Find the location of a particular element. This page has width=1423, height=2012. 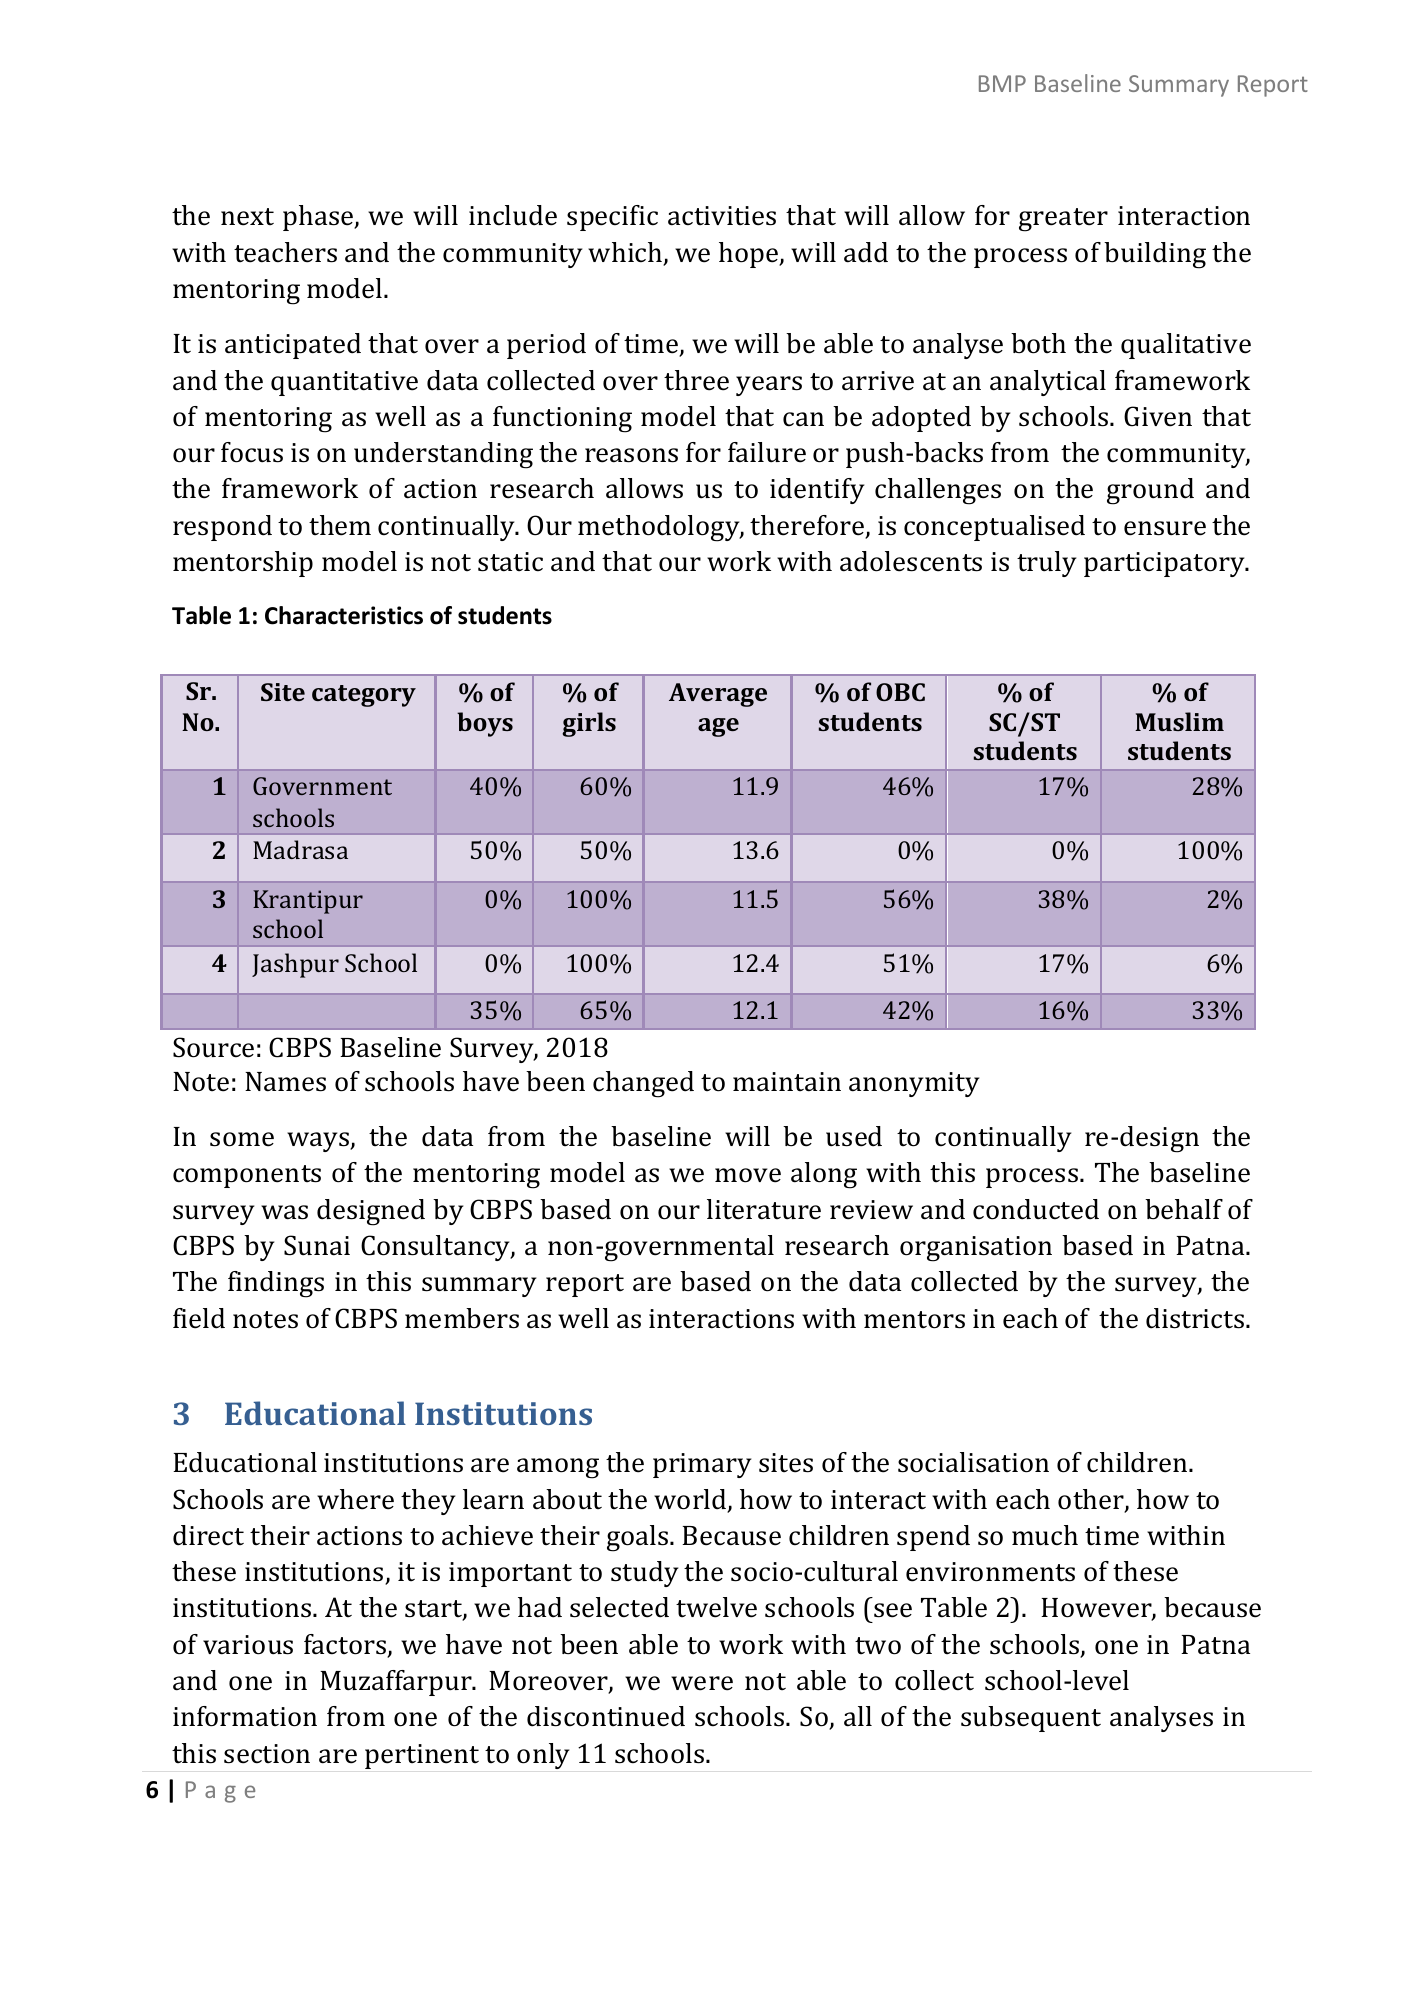

activities is located at coordinates (722, 216).
